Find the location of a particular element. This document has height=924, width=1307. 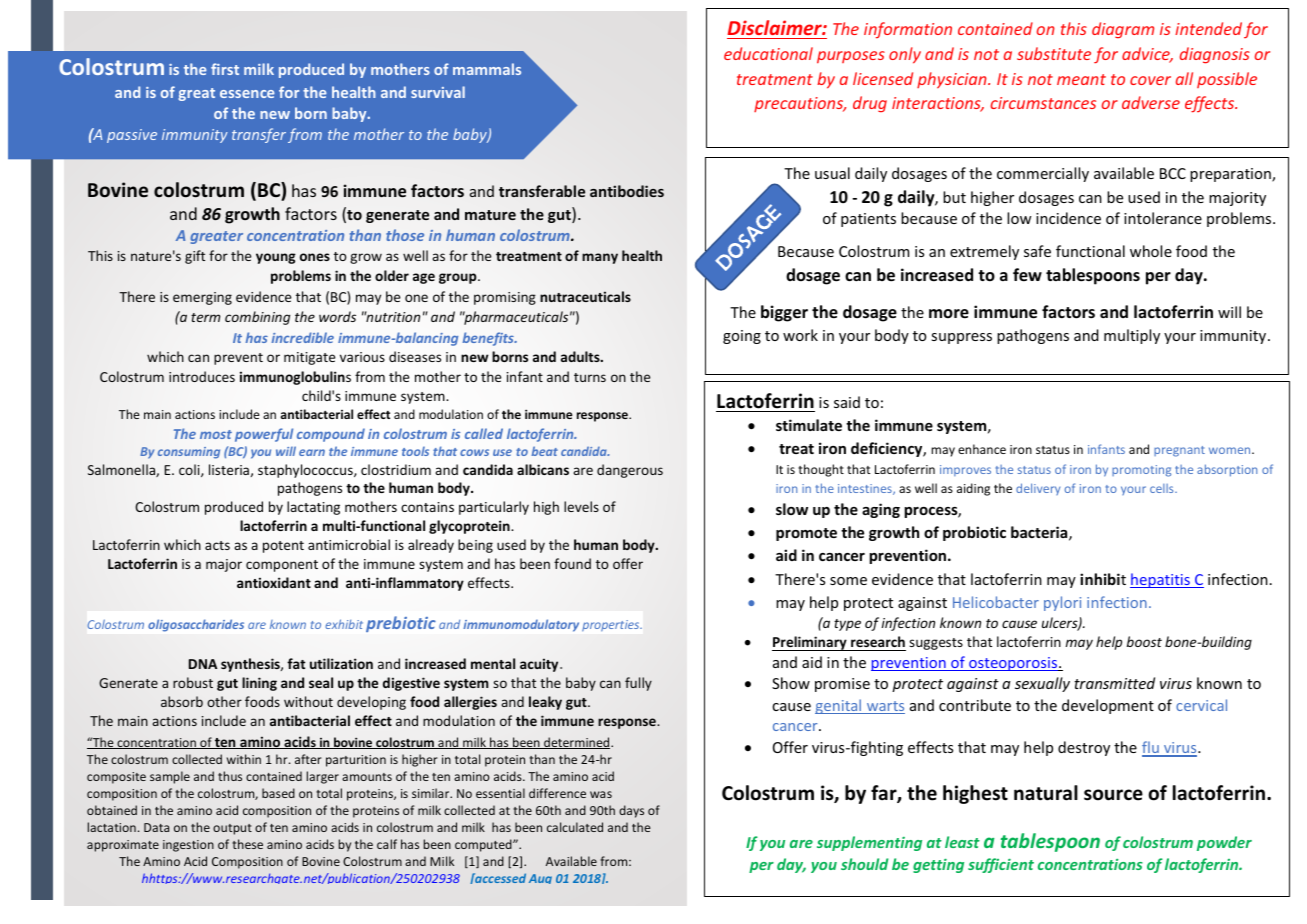

boost is located at coordinates (1144, 641).
